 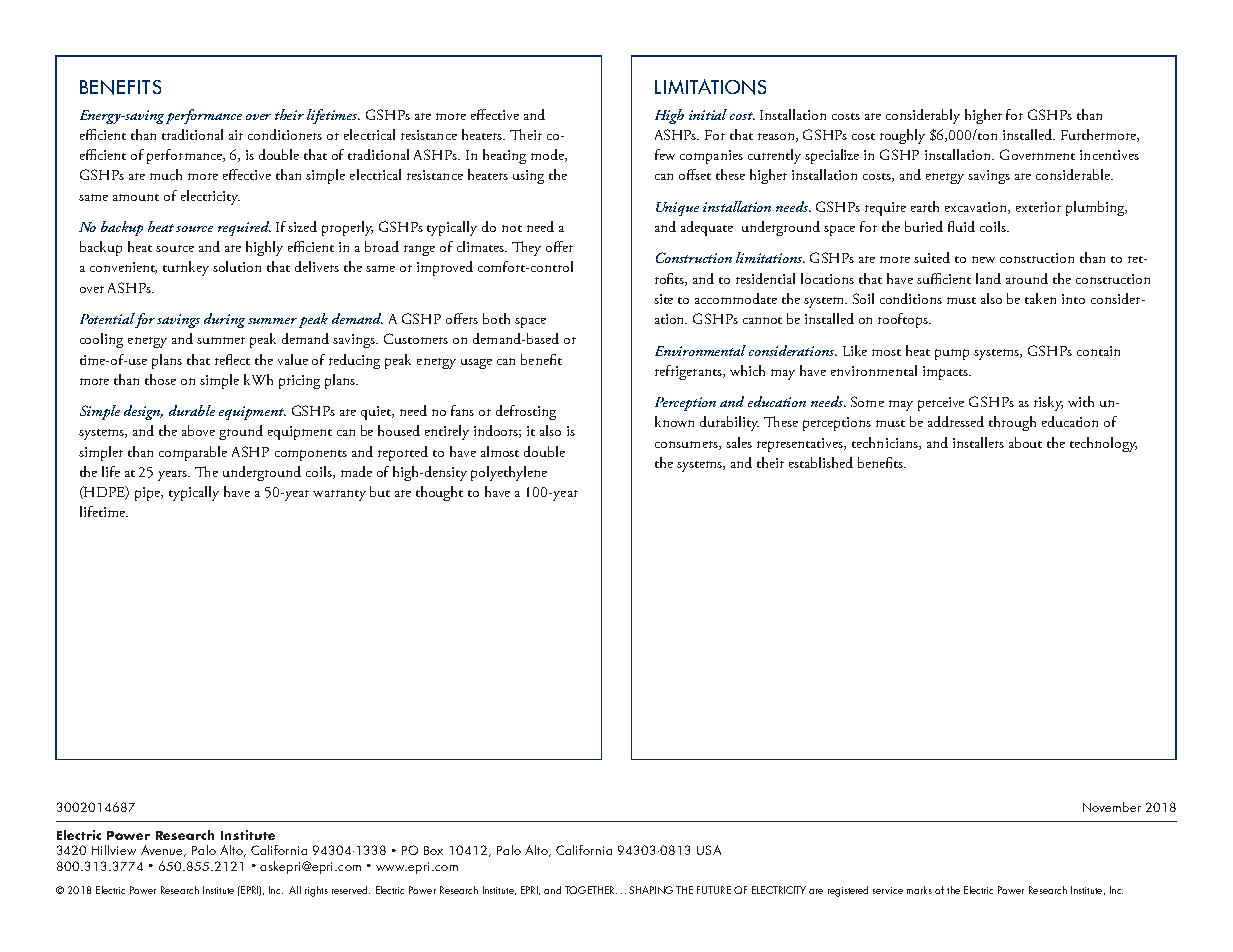 What do you see at coordinates (198, 430) in the image?
I see `above` at bounding box center [198, 430].
